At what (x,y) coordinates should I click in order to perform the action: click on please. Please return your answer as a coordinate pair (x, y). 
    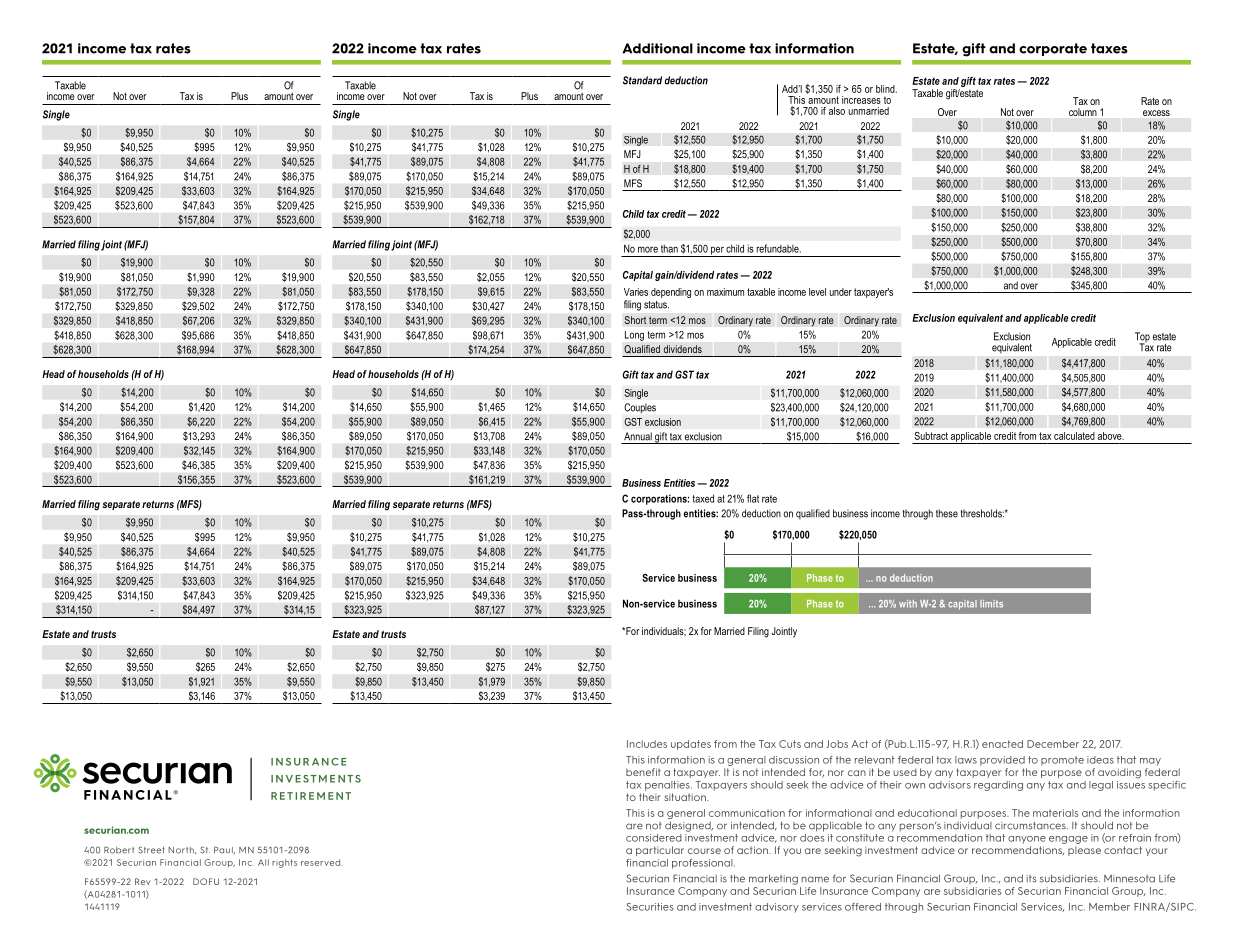
    Looking at the image, I should click on (1084, 851).
